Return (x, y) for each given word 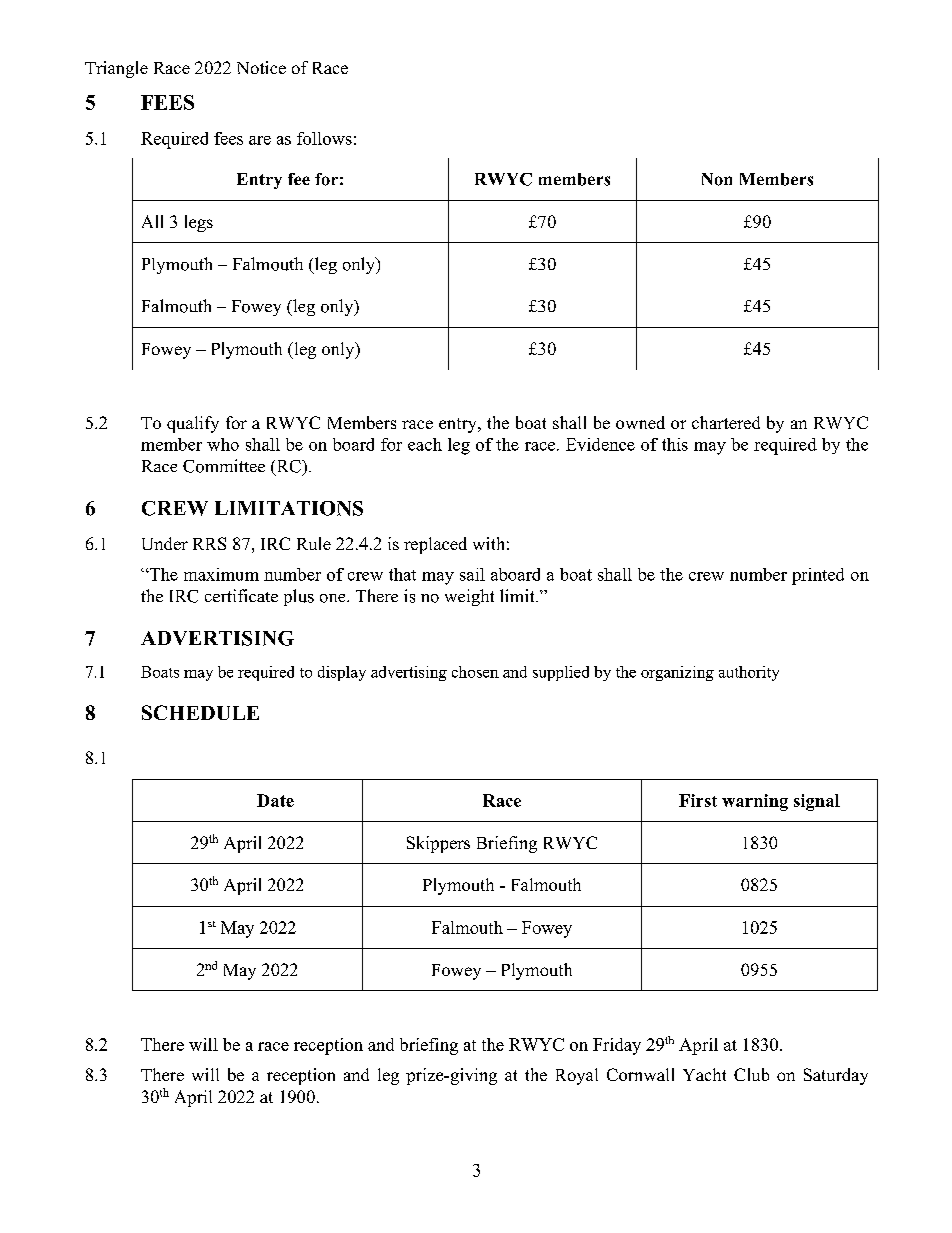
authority (749, 673)
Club (751, 1074)
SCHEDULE (200, 712)
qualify (193, 424)
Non (717, 179)
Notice (261, 67)
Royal (577, 1076)
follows (324, 138)
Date (275, 800)
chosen (475, 672)
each (425, 444)
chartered (726, 422)
